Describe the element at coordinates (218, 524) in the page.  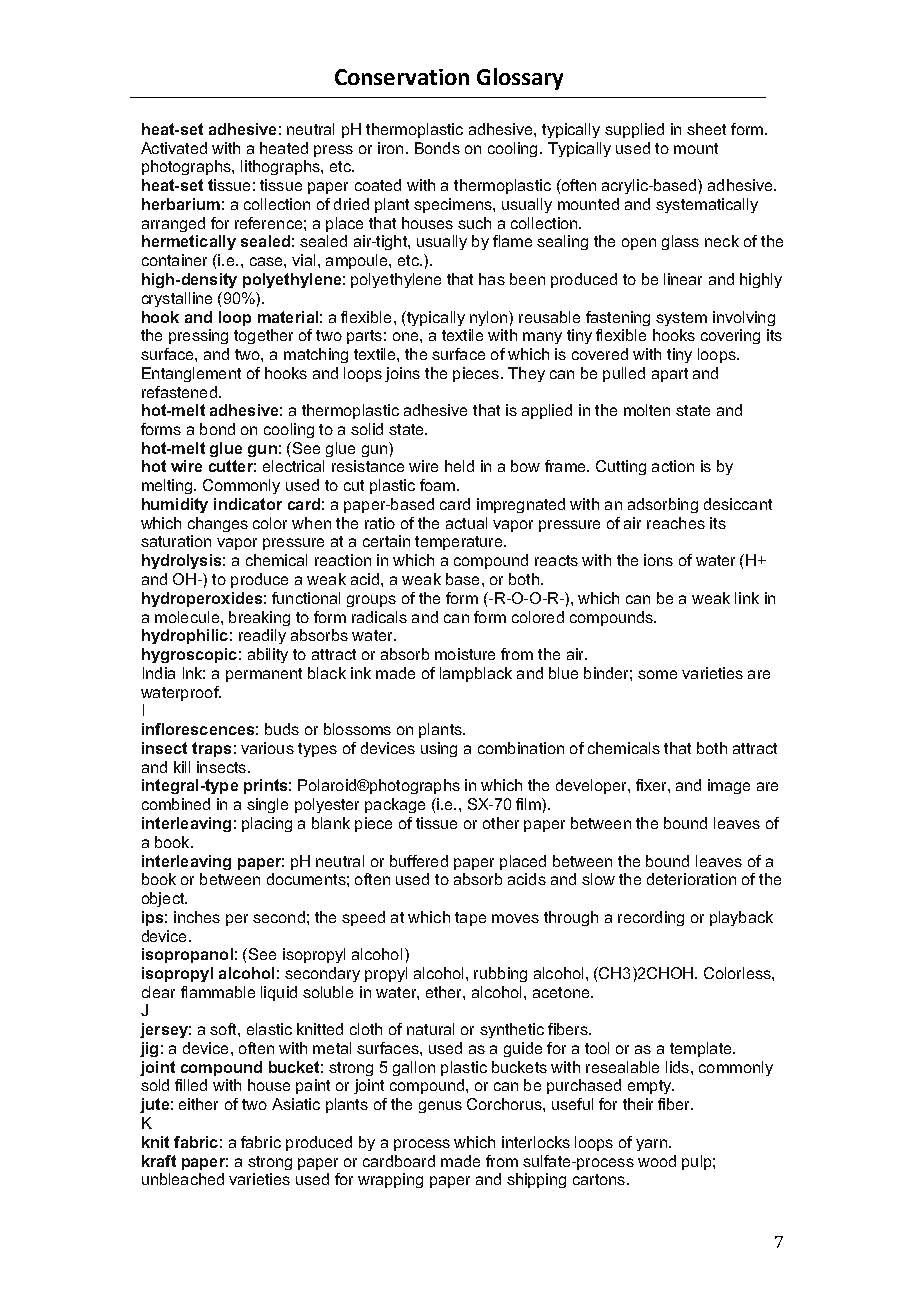
I see `changes` at that location.
